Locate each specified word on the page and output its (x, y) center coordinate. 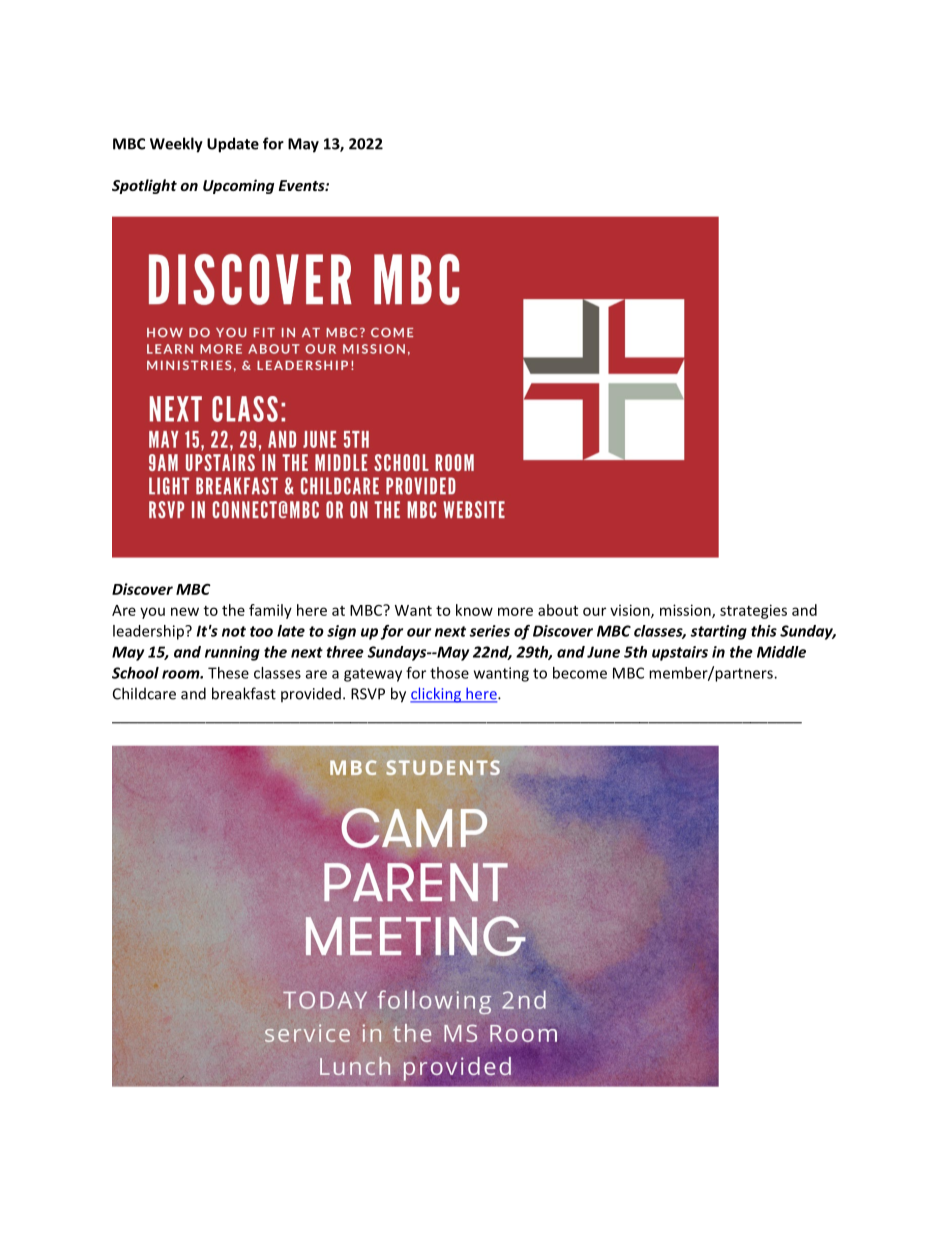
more (515, 611)
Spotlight (144, 186)
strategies (753, 611)
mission (686, 611)
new (185, 611)
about (558, 610)
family (270, 611)
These (228, 673)
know (474, 610)
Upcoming (238, 186)
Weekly (176, 145)
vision (631, 611)
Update (233, 145)
